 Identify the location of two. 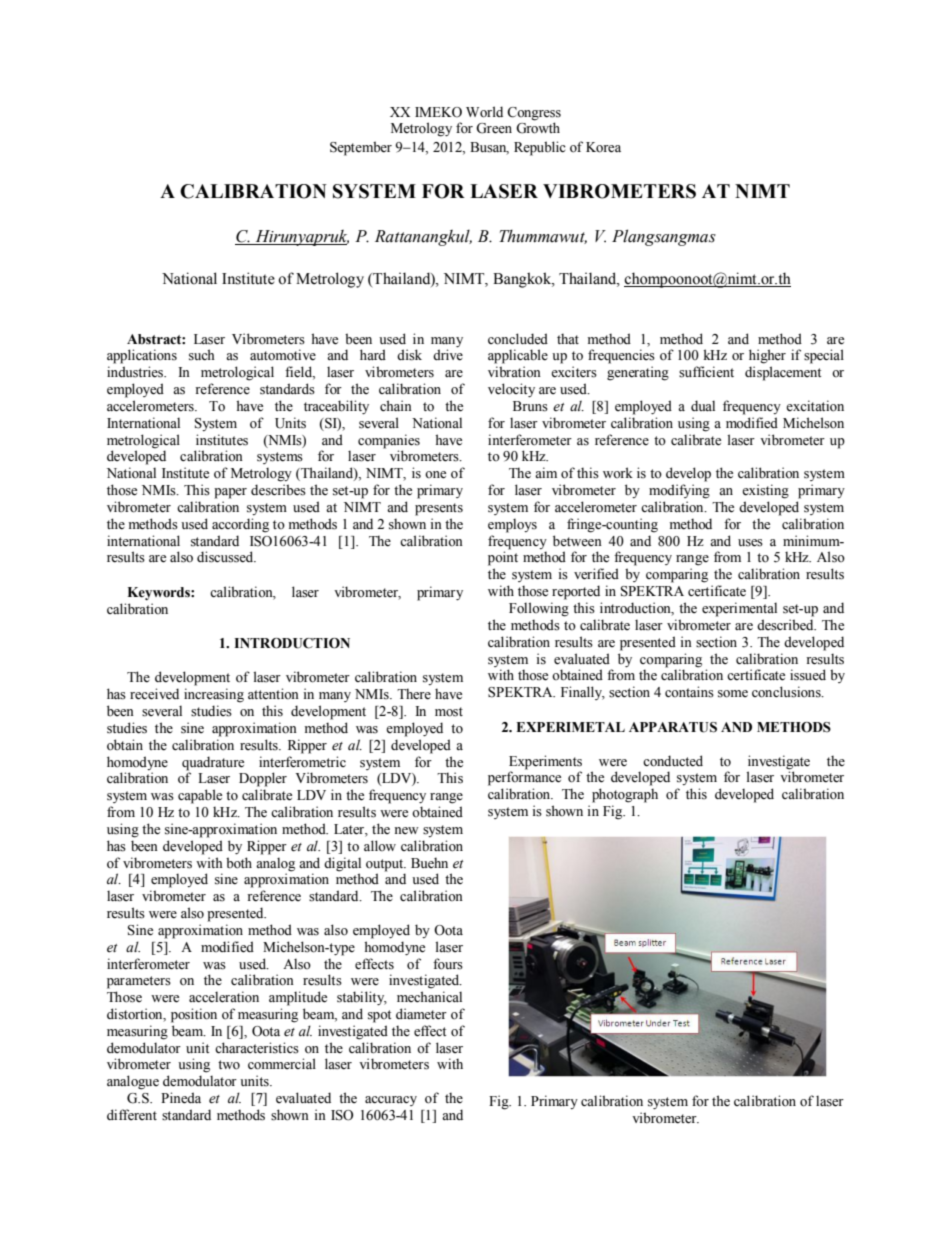
(229, 1065).
